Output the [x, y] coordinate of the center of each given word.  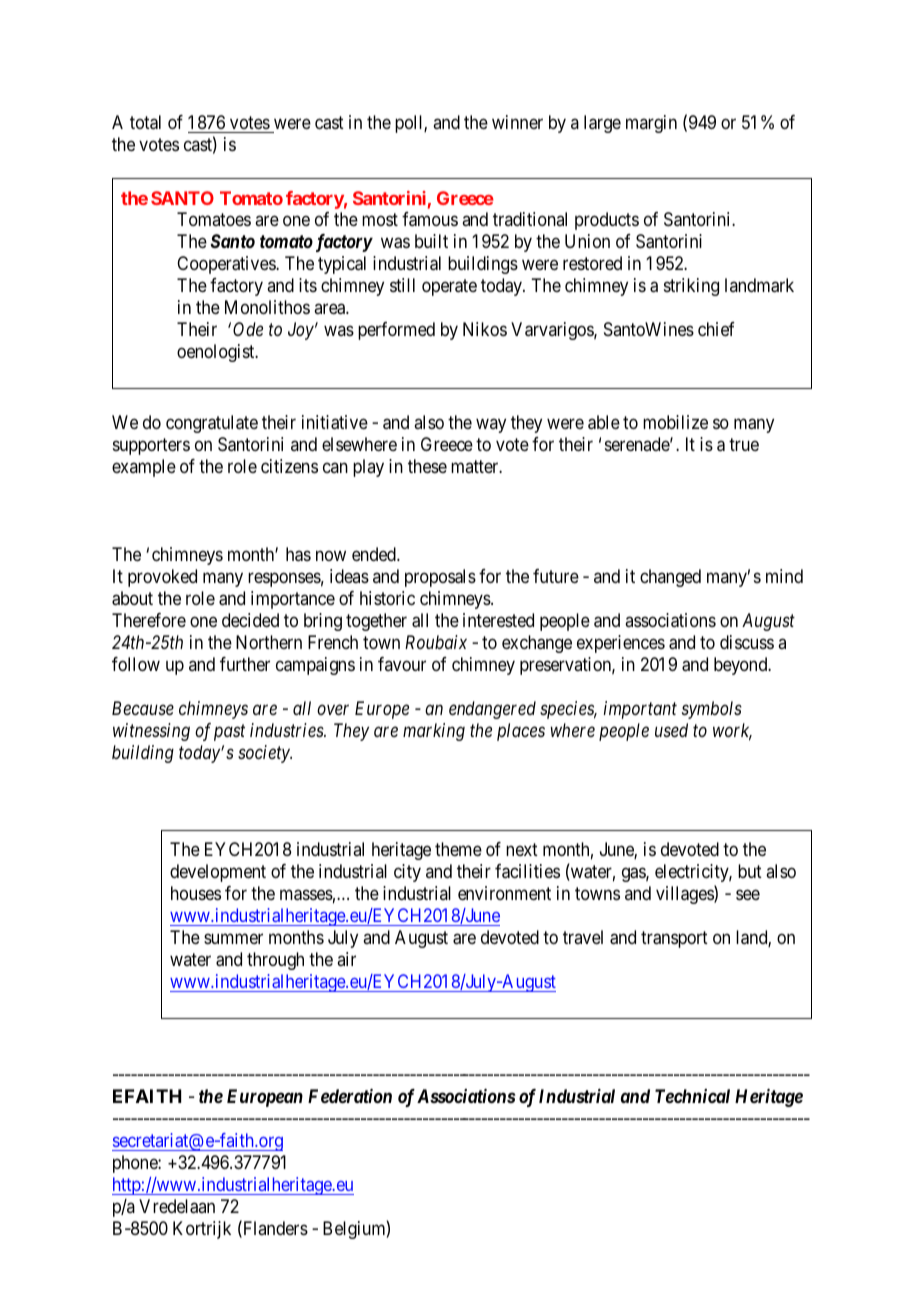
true [744, 444]
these [427, 466]
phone [136, 1164]
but [750, 871]
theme [458, 849]
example [144, 468]
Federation [350, 1096]
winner [517, 122]
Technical [692, 1096]
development [218, 873]
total [145, 122]
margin [651, 124]
